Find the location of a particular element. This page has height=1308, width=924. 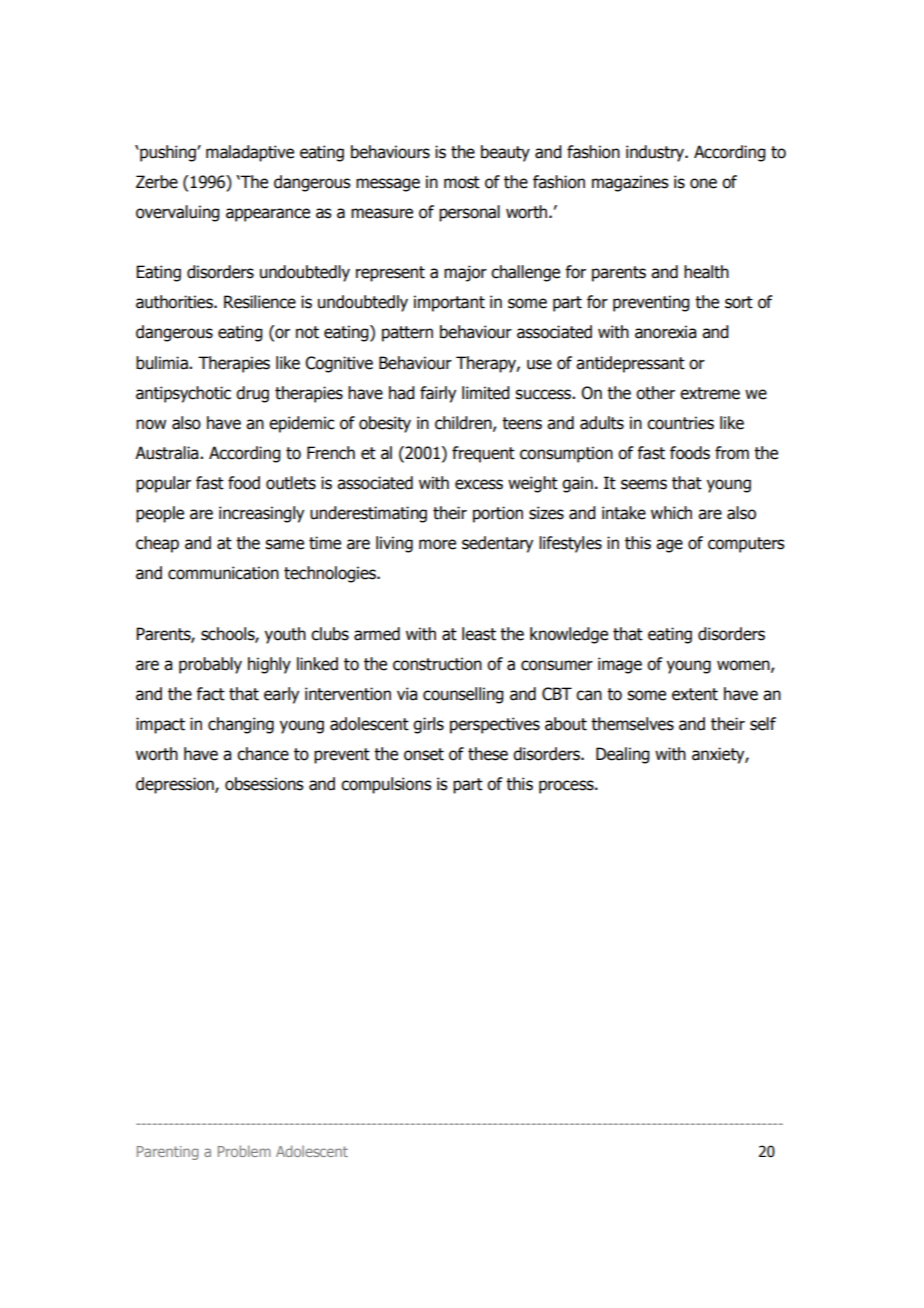

Dealing is located at coordinates (623, 755).
